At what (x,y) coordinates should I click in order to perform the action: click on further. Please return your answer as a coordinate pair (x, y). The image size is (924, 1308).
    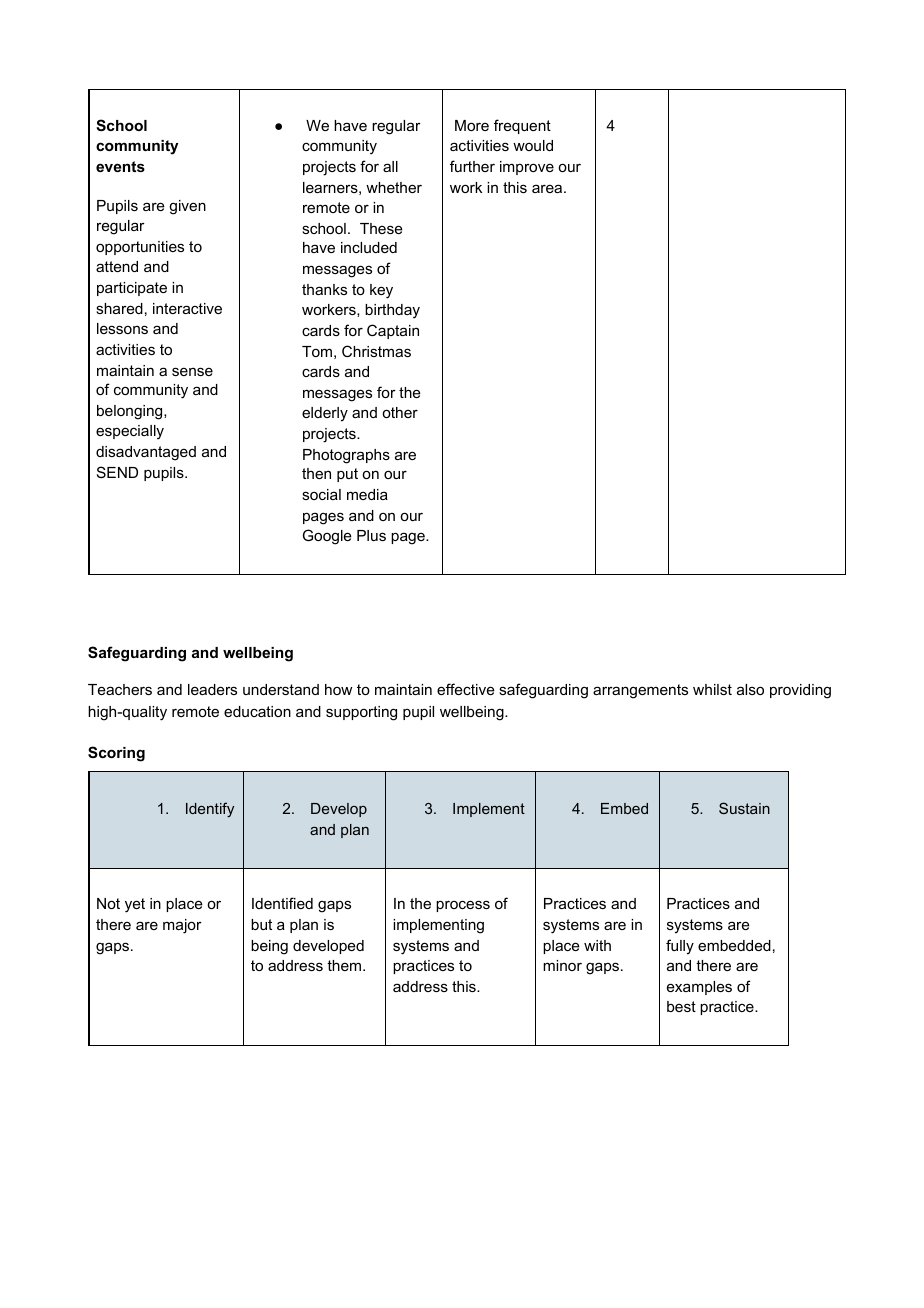
    Looking at the image, I should click on (472, 166).
